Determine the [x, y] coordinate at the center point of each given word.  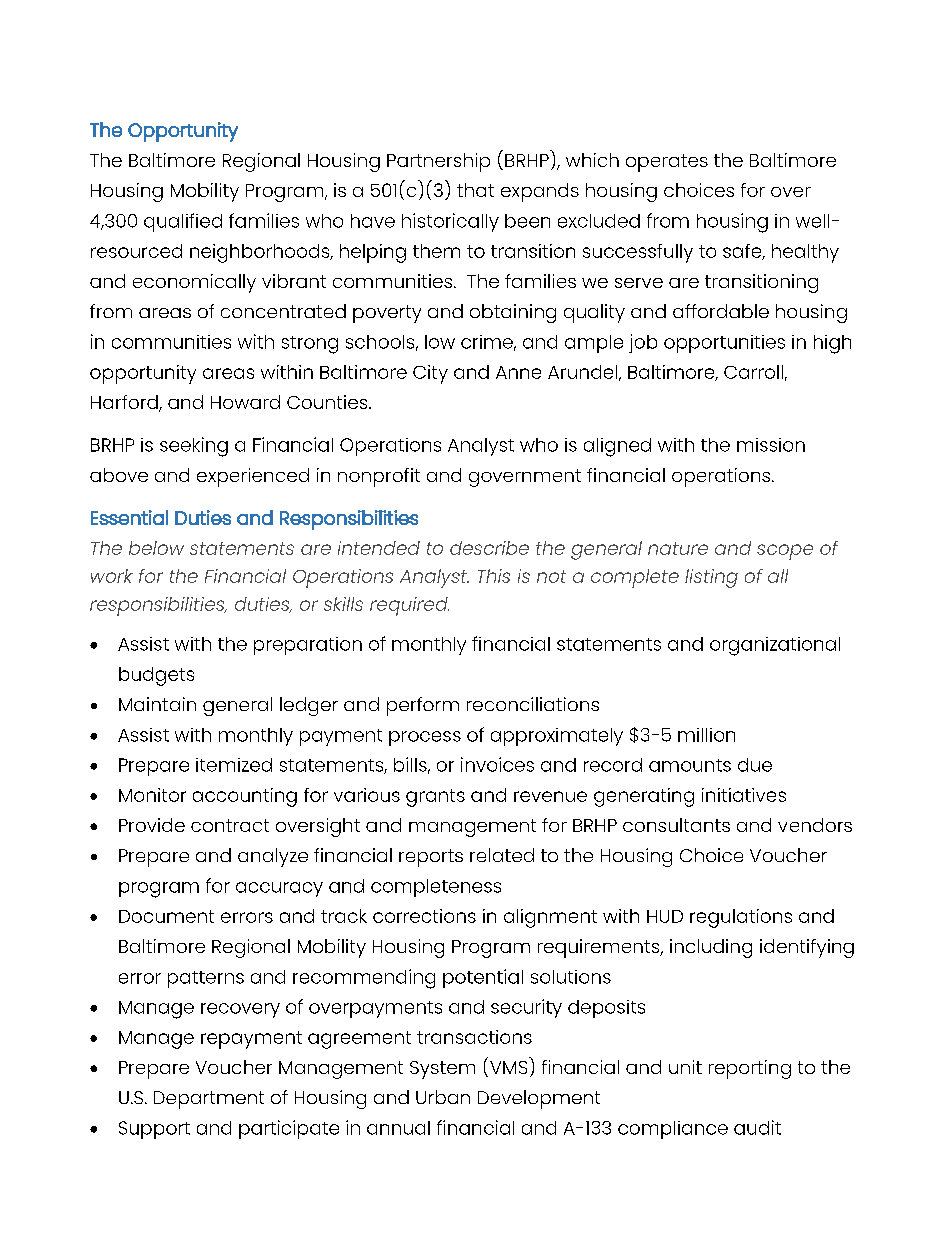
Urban [443, 1097]
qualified [183, 222]
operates [667, 163]
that [475, 190]
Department [209, 1100]
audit [757, 1127]
